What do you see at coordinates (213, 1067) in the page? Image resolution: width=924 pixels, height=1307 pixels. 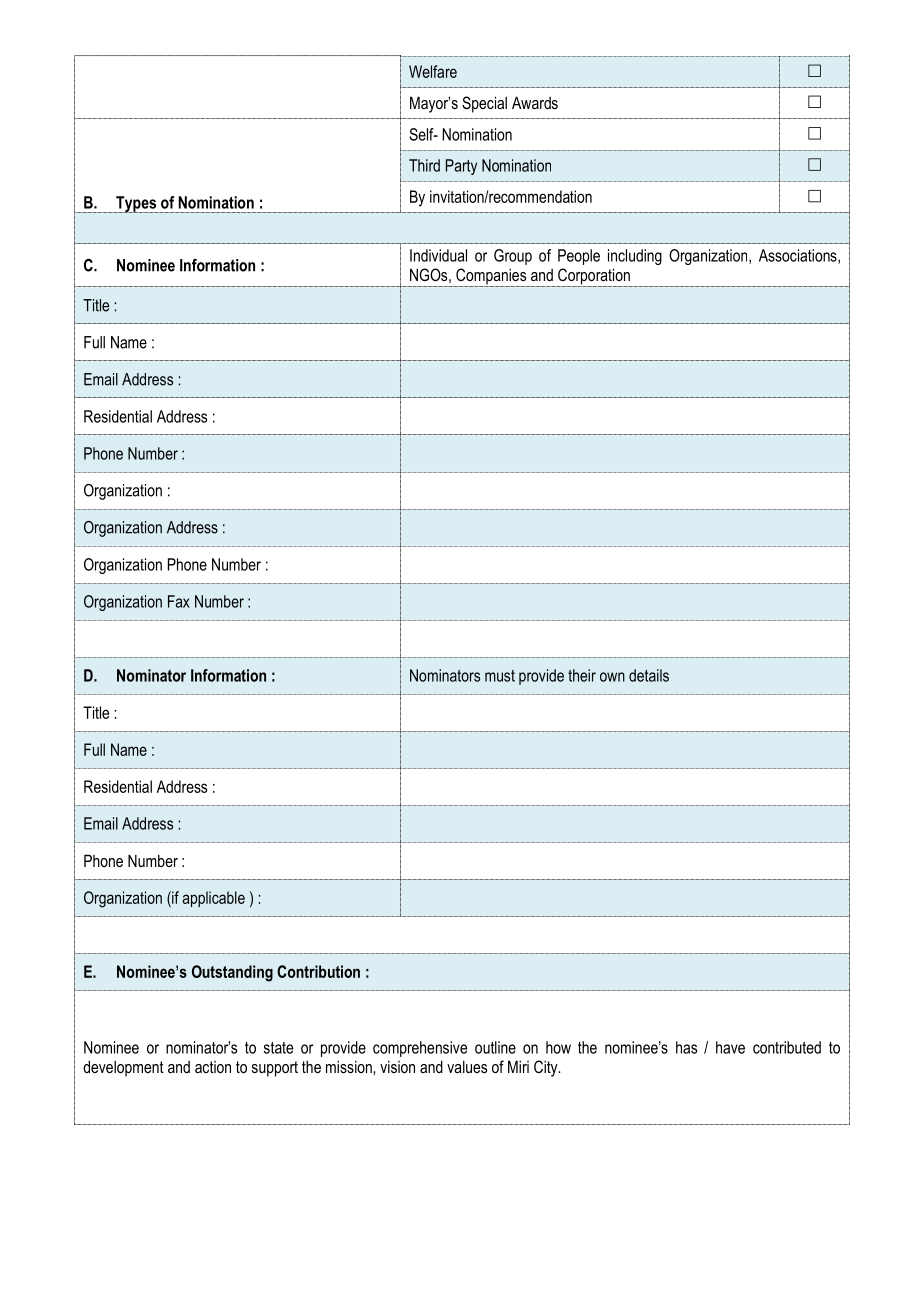 I see `action` at bounding box center [213, 1067].
